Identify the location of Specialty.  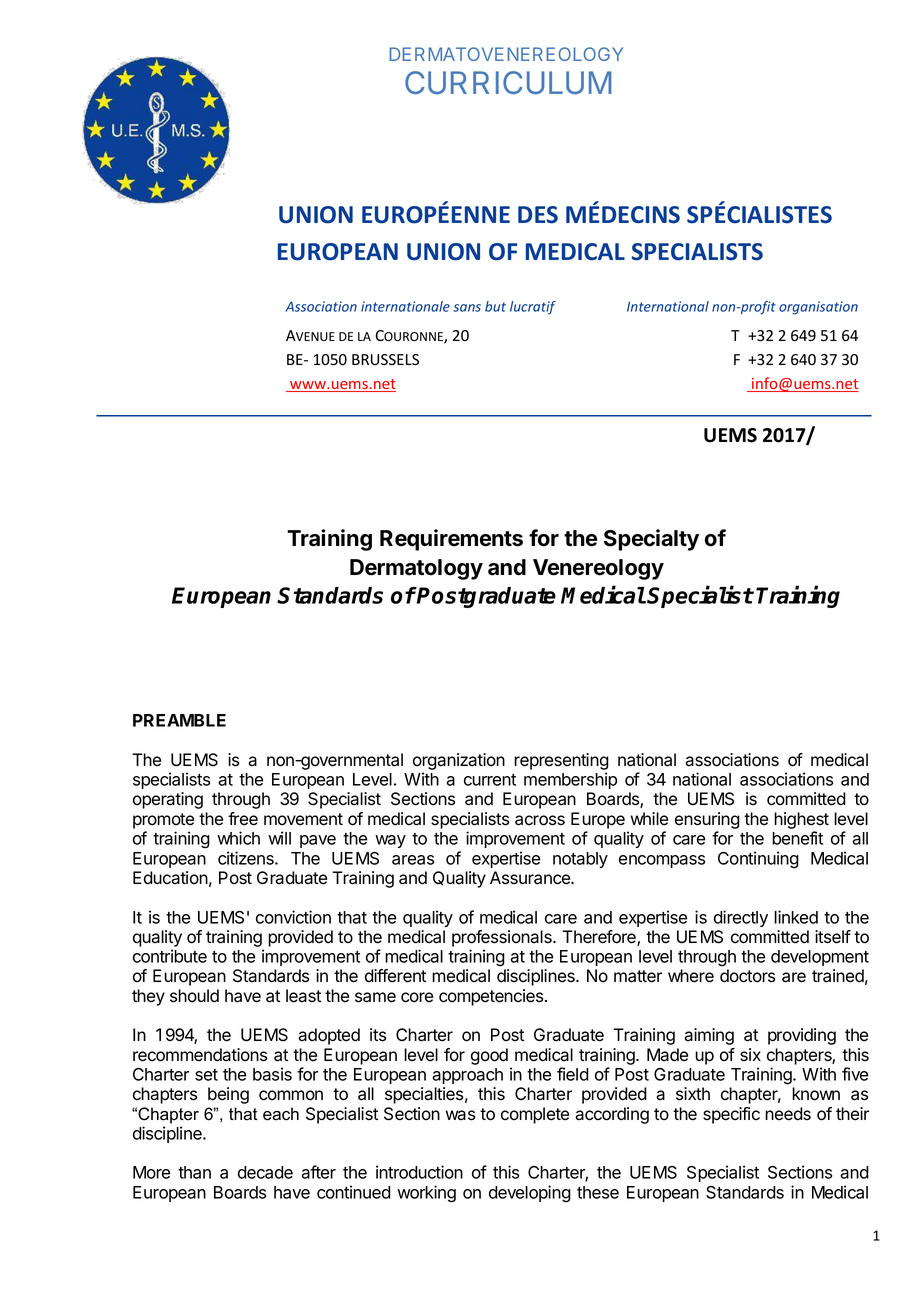
(651, 540).
